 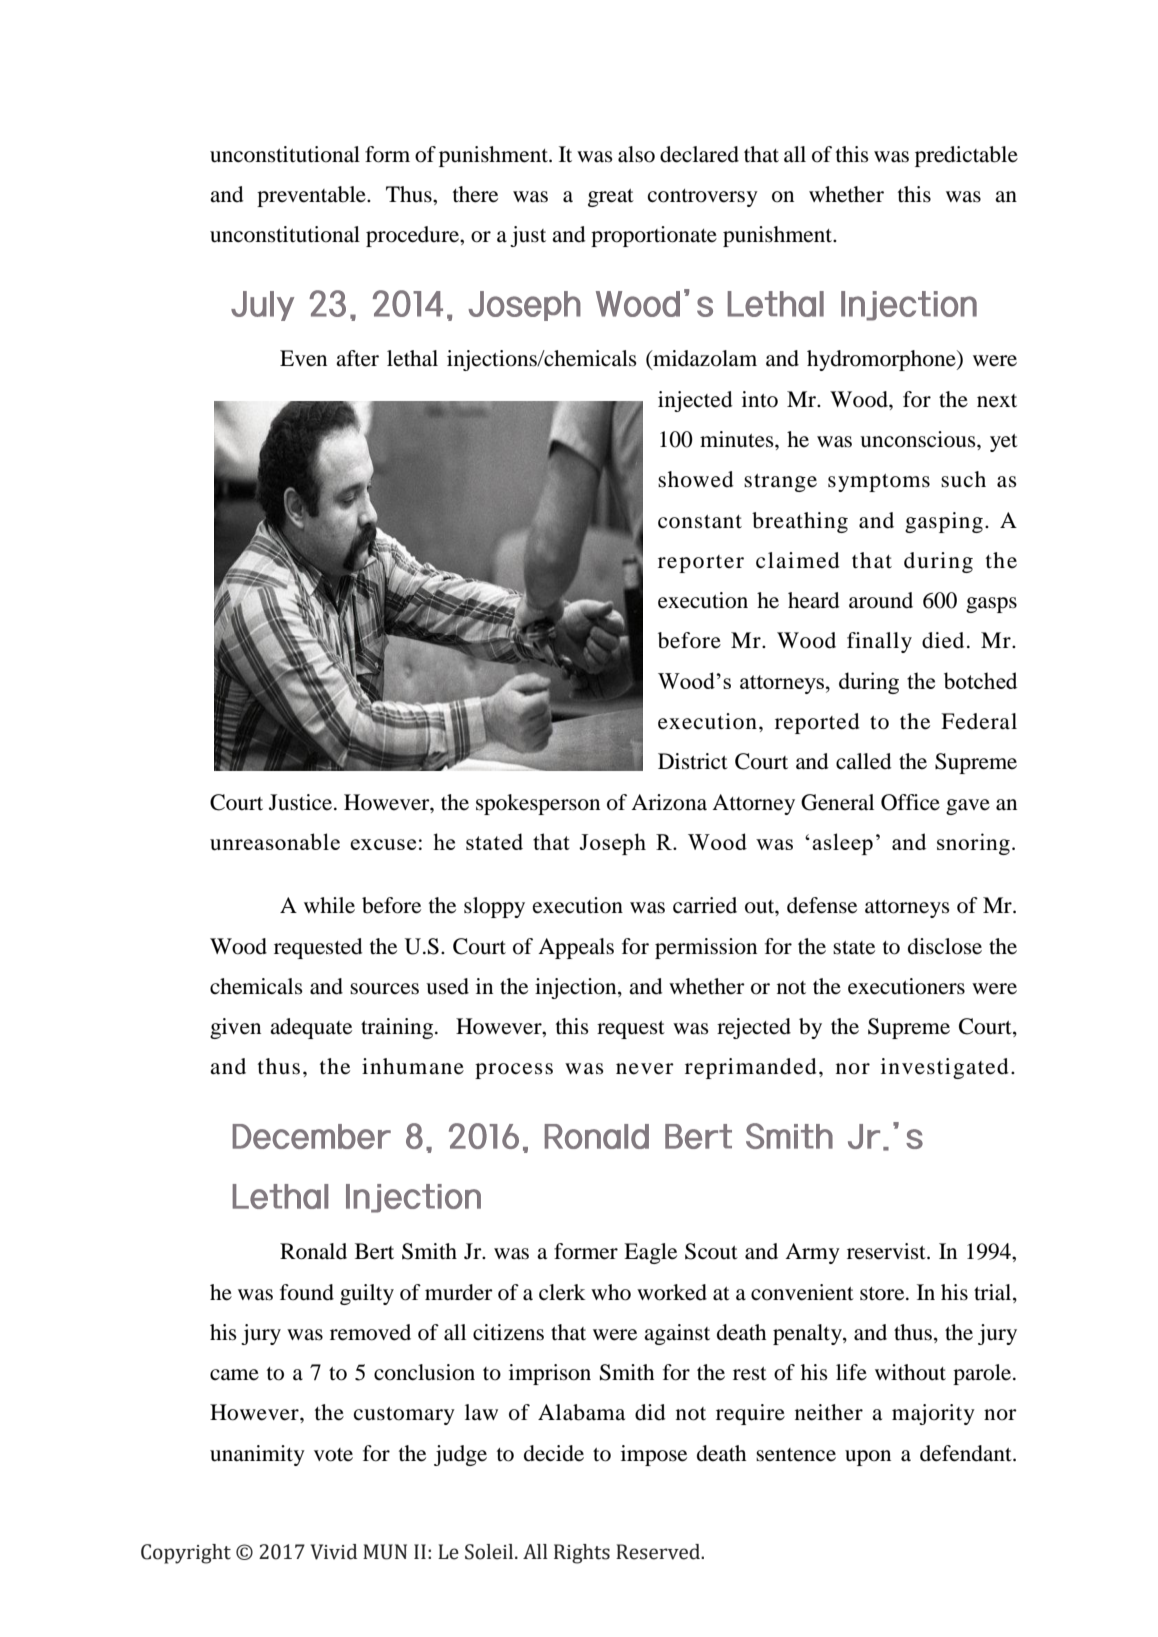 I want to click on Office, so click(x=910, y=802).
